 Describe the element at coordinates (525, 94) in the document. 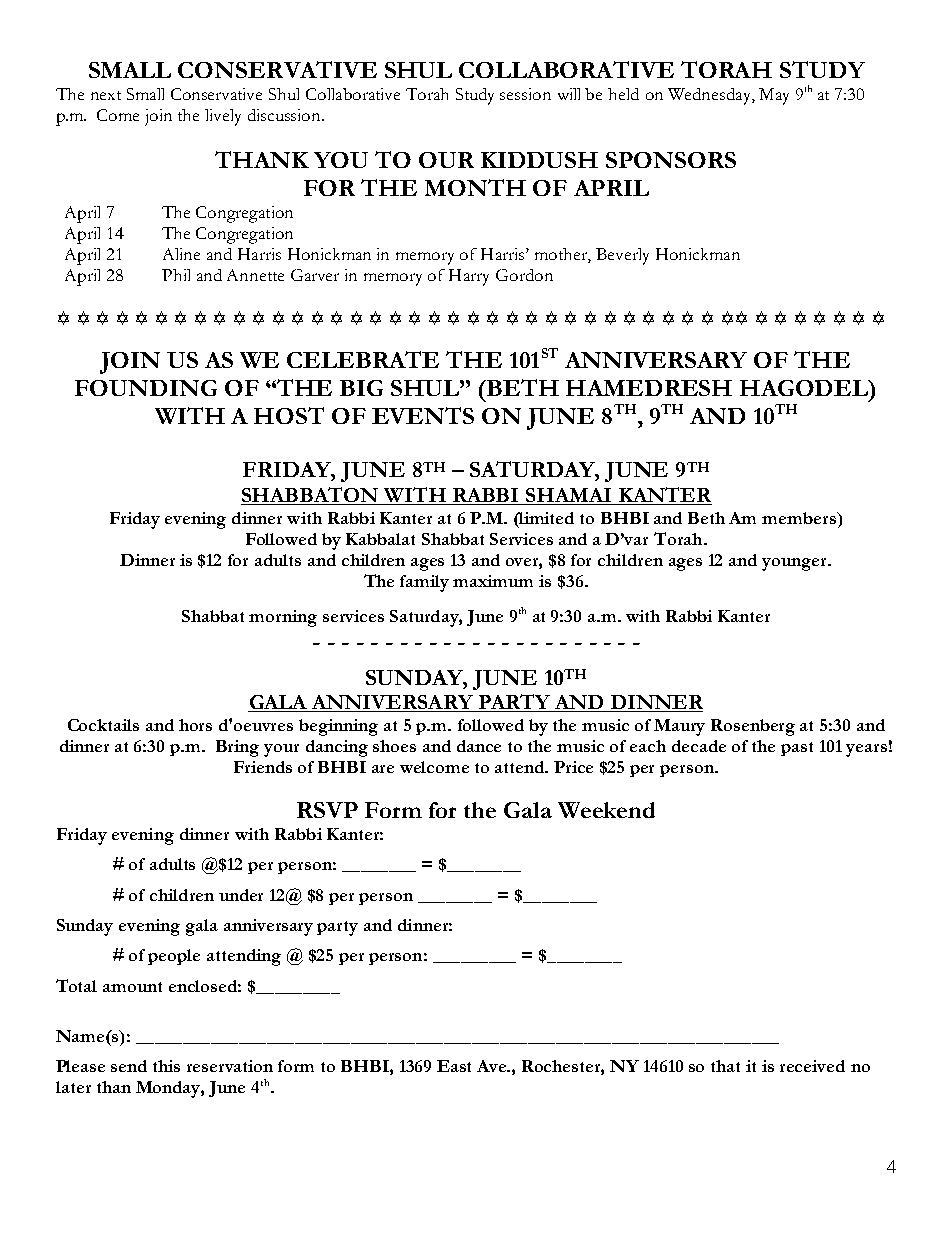

I see `session` at that location.
